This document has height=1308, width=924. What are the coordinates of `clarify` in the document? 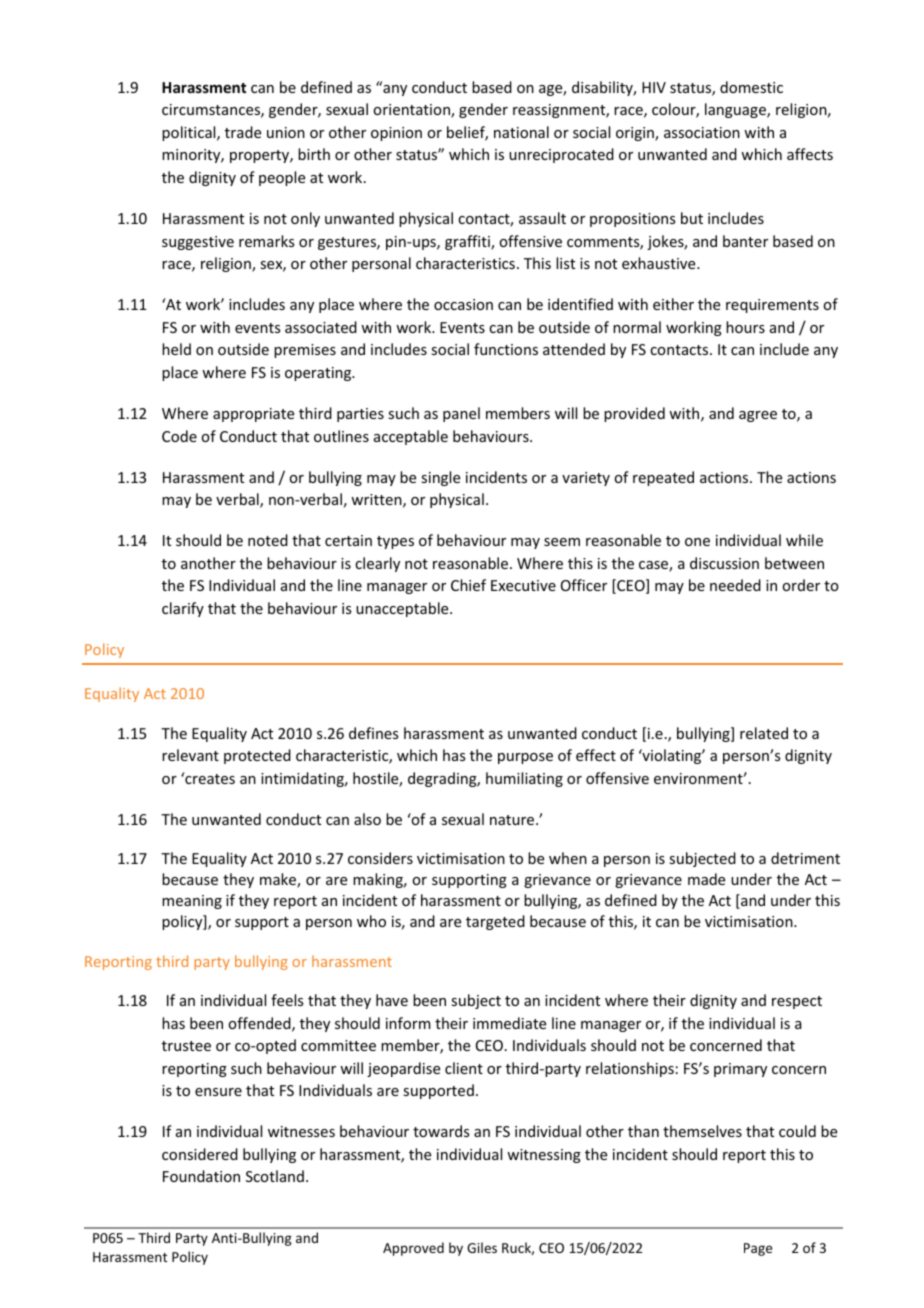 It's located at (183, 609).
